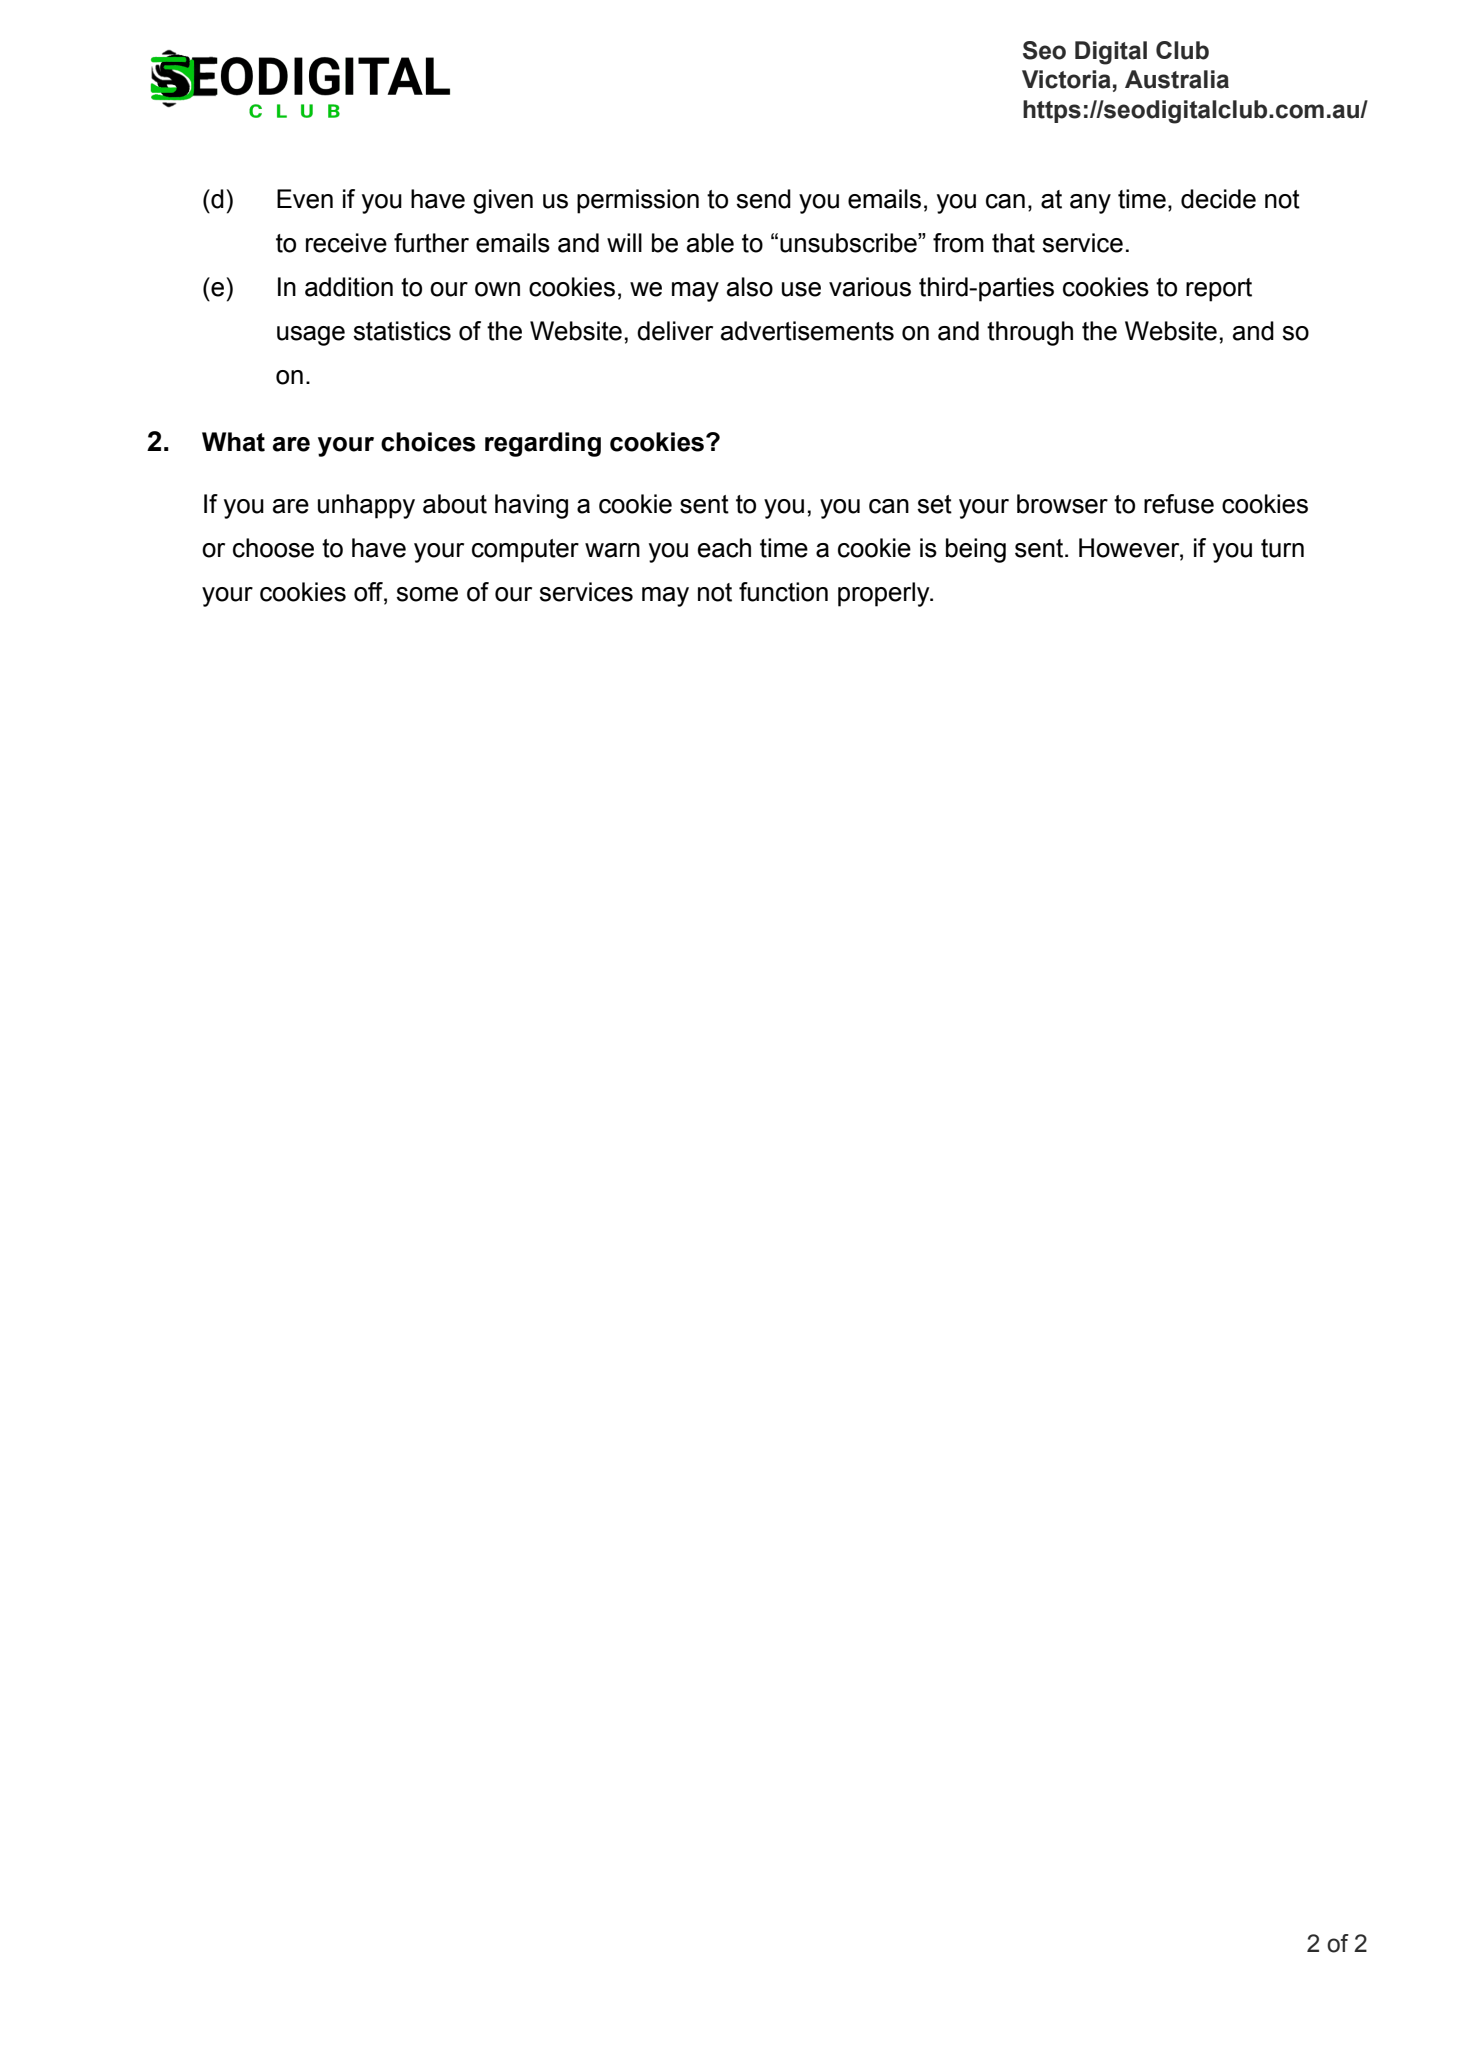 The width and height of the page is (1458, 2064). Describe the element at coordinates (807, 331) in the page. I see `advertisements` at that location.
